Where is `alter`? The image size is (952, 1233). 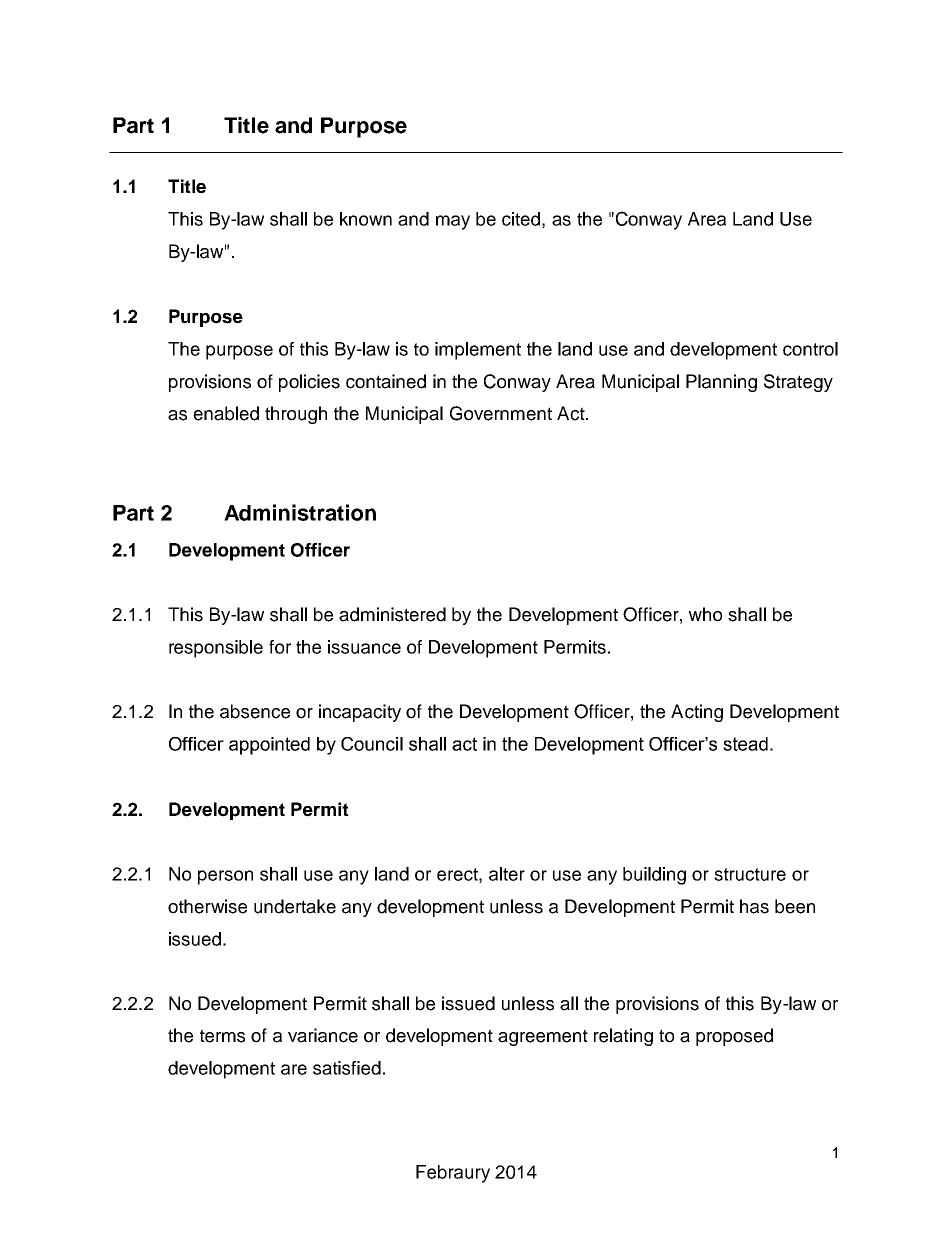 alter is located at coordinates (507, 874).
